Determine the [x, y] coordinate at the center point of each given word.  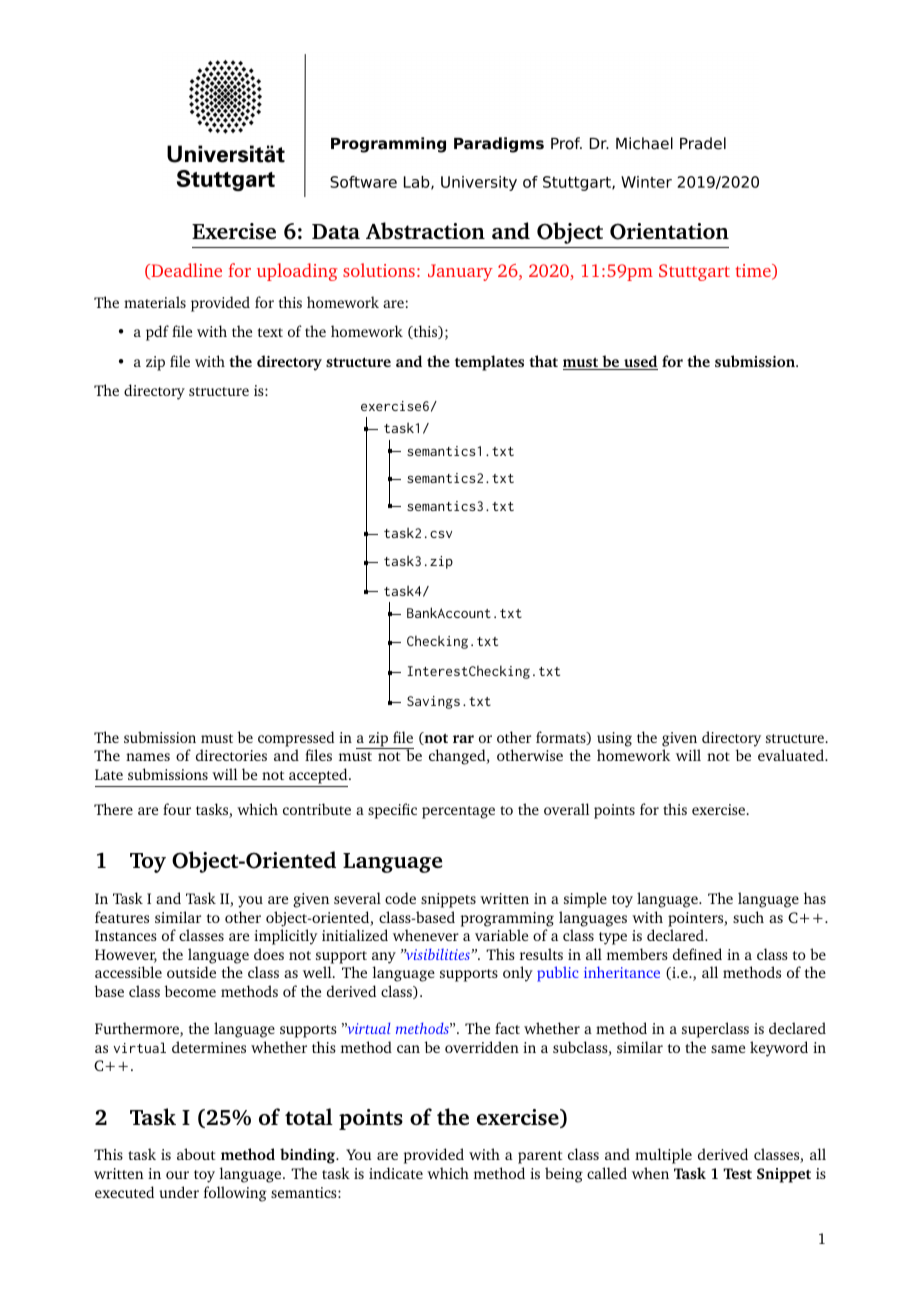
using [614, 739]
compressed [296, 739]
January [460, 272]
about [196, 1154]
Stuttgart [694, 272]
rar [463, 739]
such [748, 917]
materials [155, 302]
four [177, 809]
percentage [458, 812]
